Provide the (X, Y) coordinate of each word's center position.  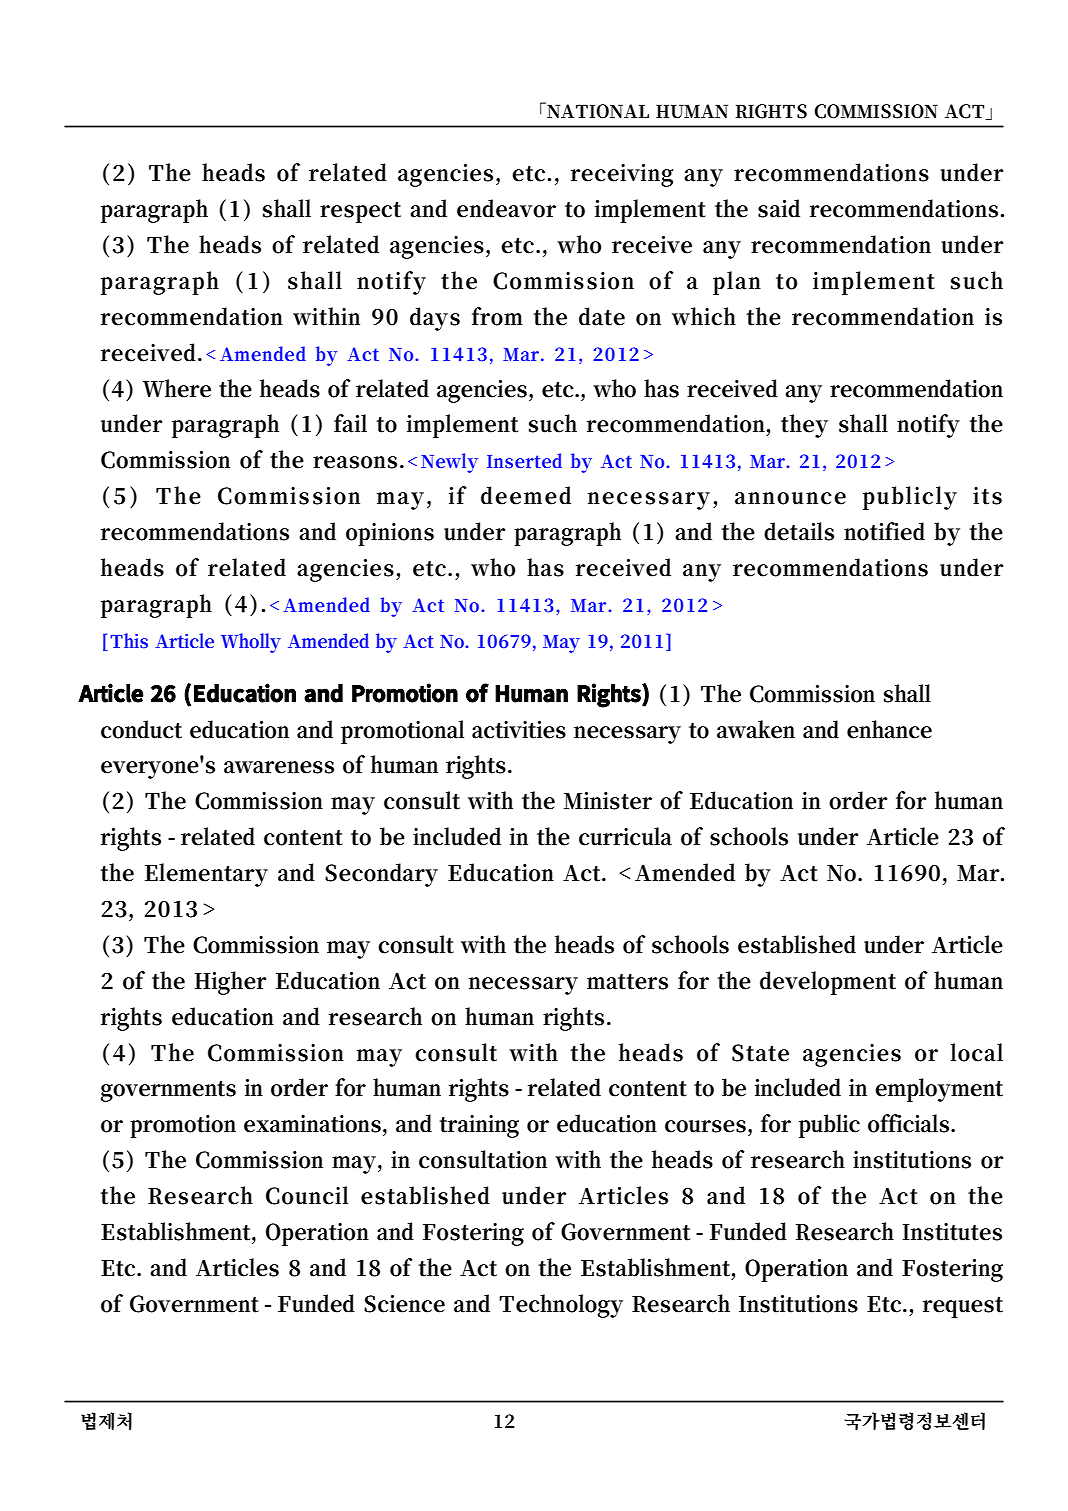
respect (360, 212)
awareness (279, 767)
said (779, 208)
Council (307, 1195)
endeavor (506, 208)
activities (519, 730)
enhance (889, 729)
